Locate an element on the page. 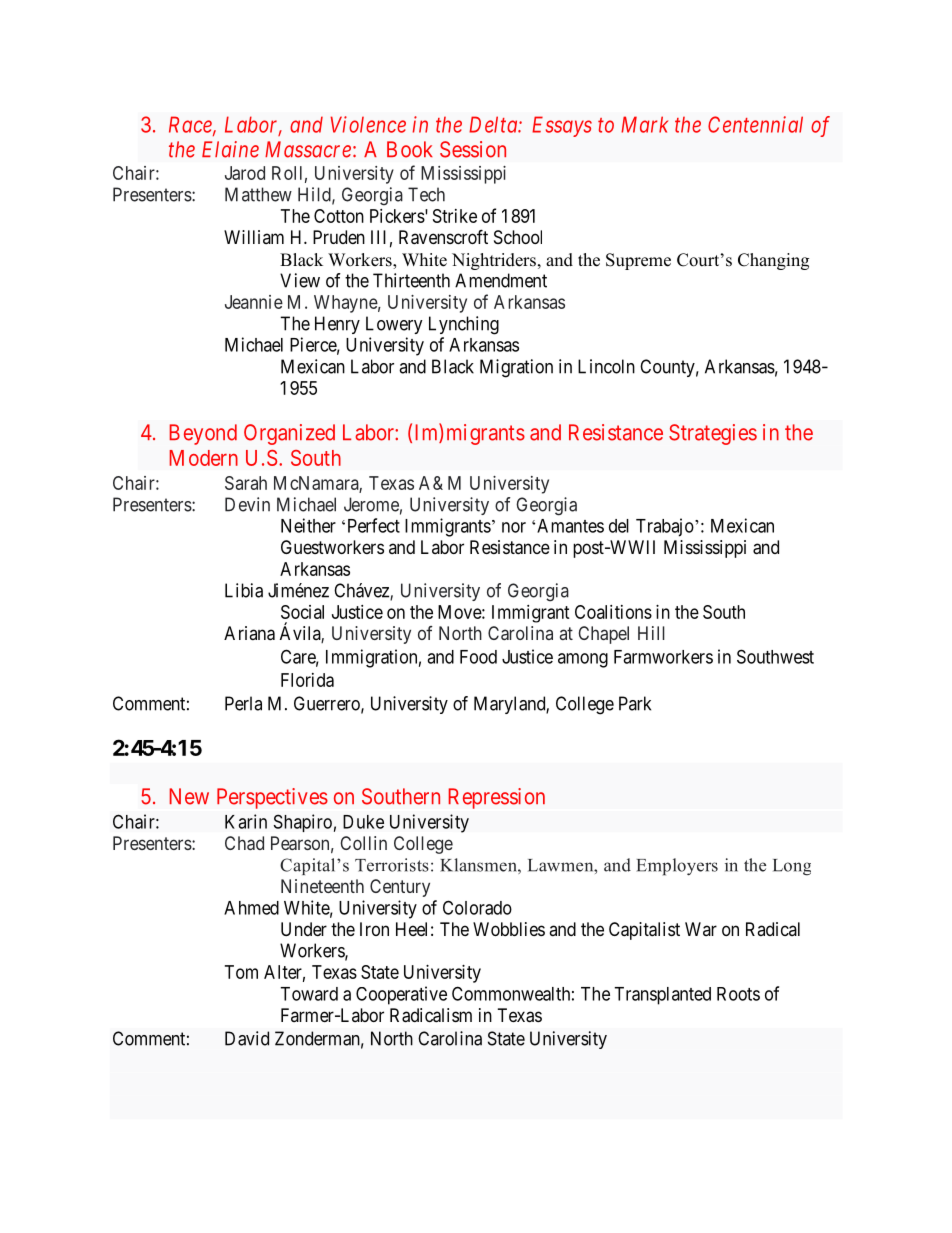  David is located at coordinates (247, 1038).
